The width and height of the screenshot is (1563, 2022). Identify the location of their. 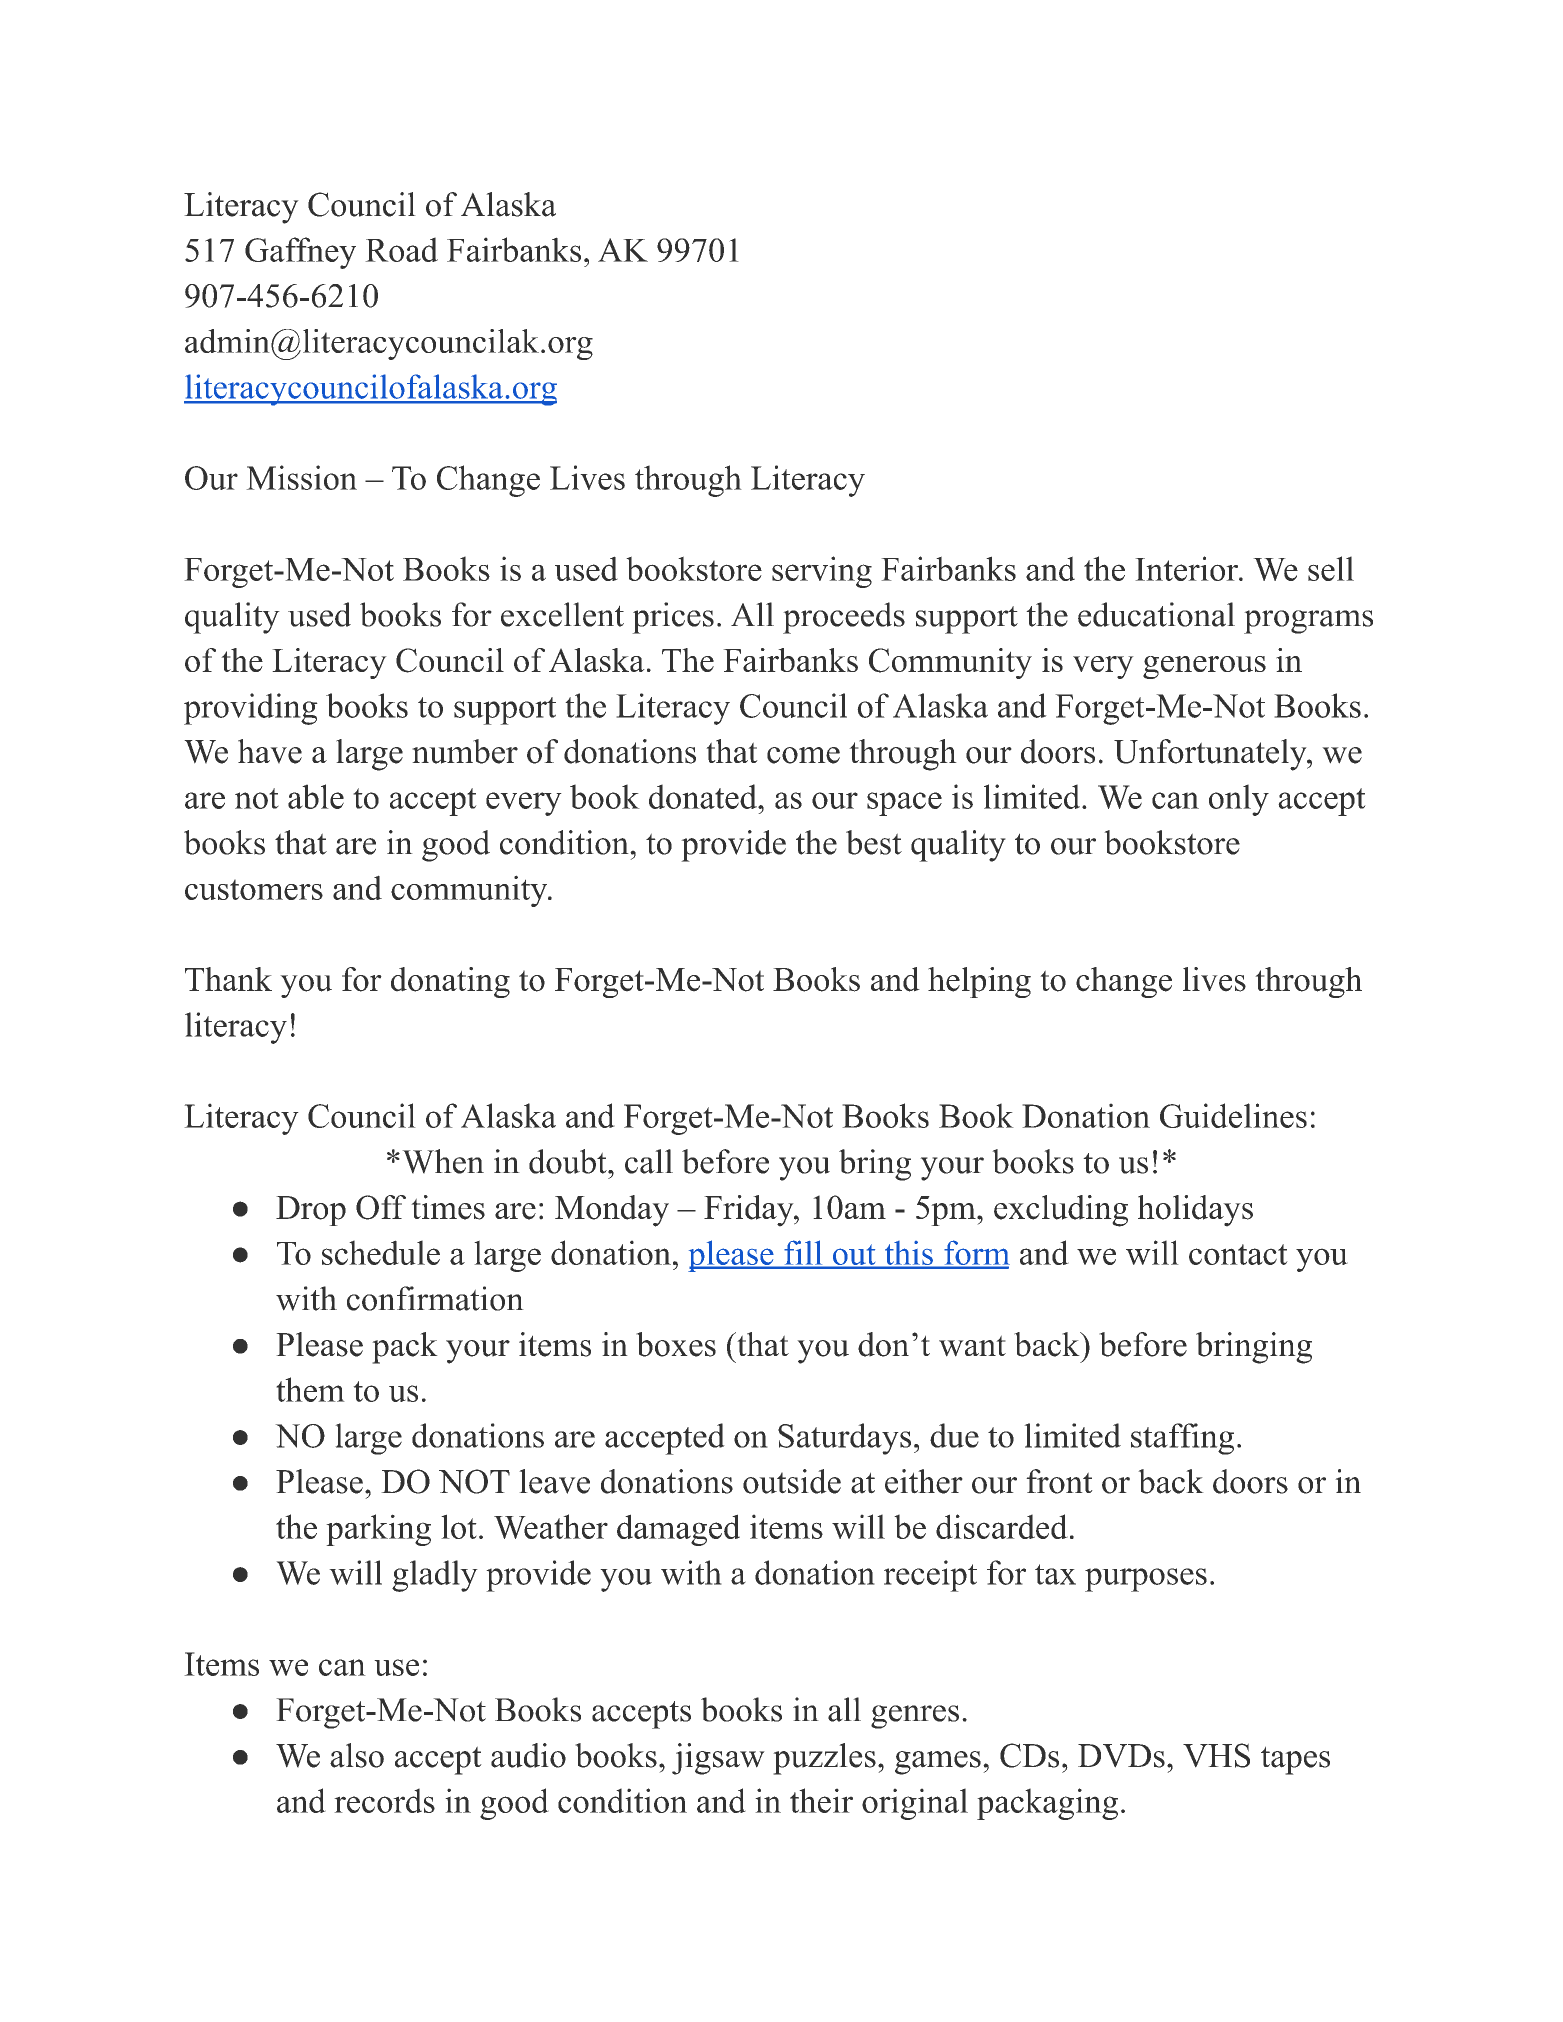
(821, 1800).
